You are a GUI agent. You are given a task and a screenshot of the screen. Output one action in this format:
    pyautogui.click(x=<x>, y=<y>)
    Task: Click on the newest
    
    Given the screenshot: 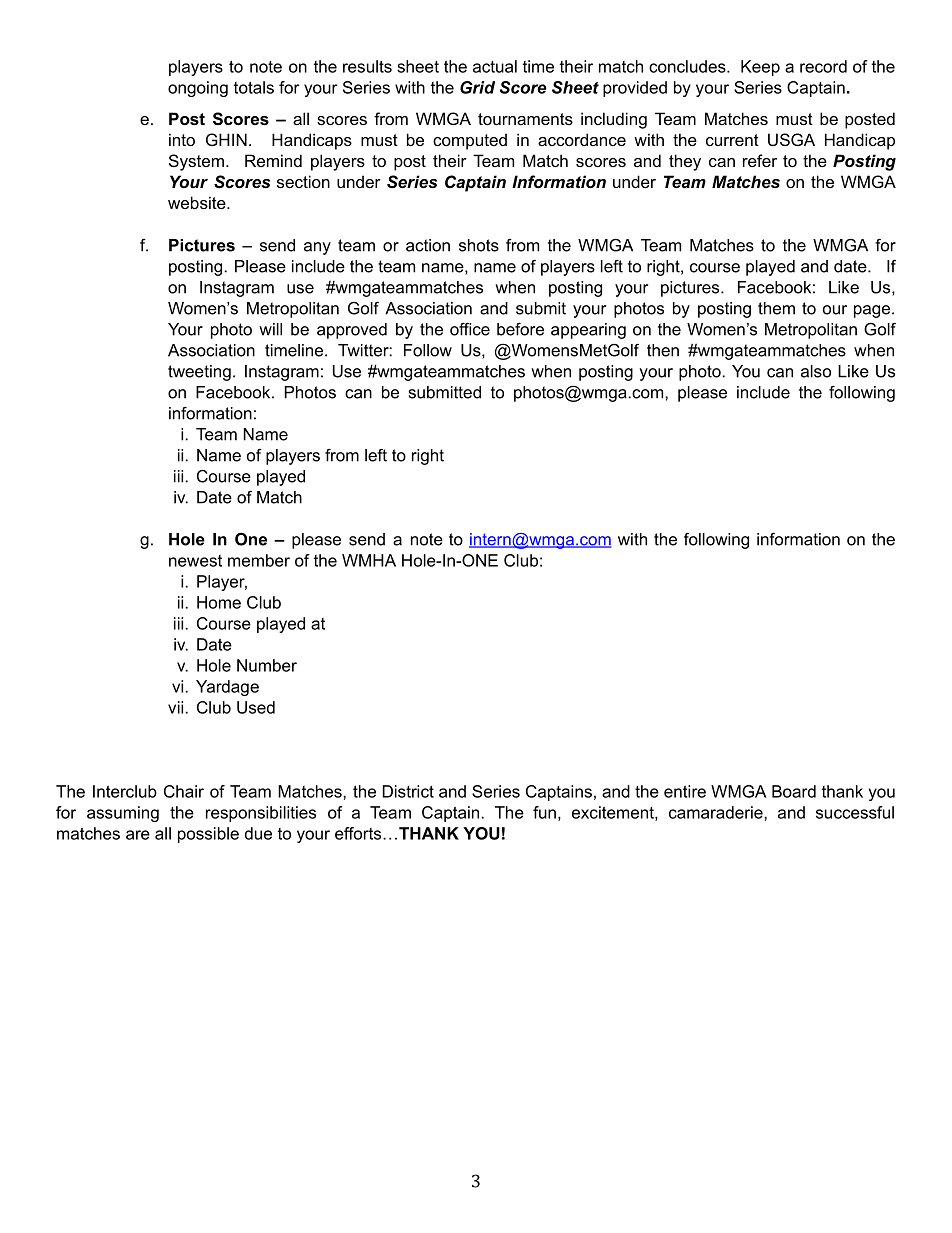 What is the action you would take?
    pyautogui.click(x=195, y=561)
